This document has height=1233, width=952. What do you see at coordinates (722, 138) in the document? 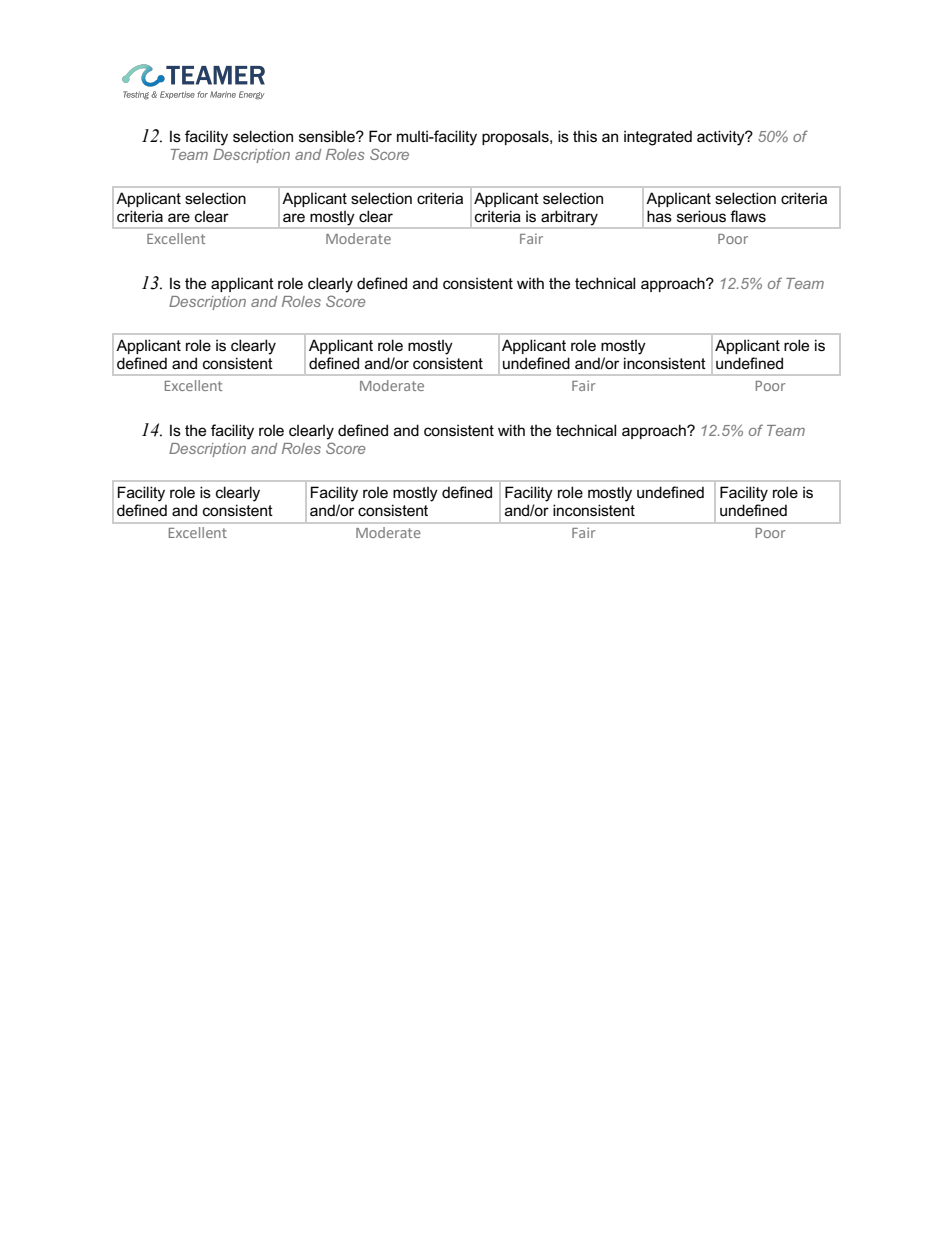
I see `activity` at bounding box center [722, 138].
